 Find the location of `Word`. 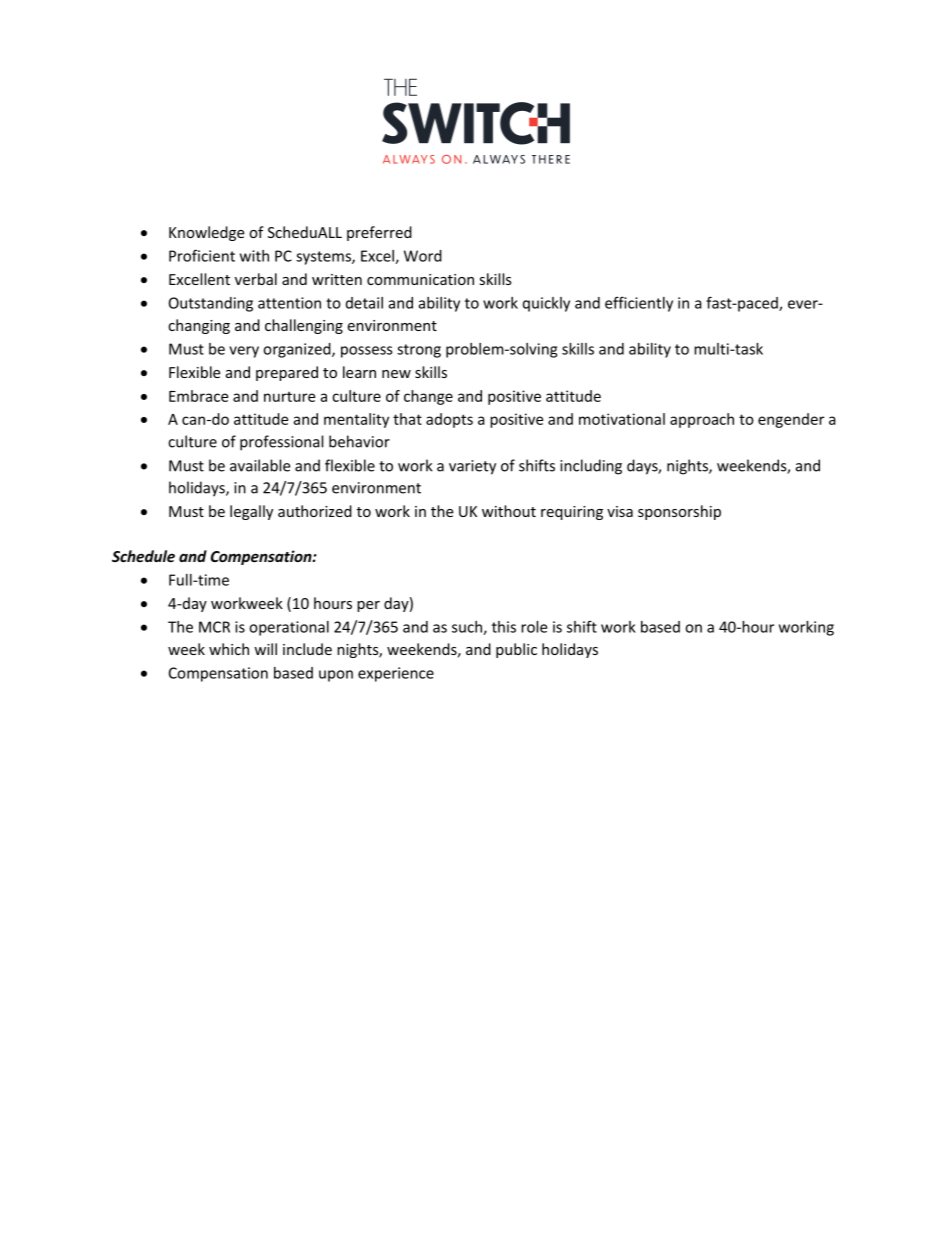

Word is located at coordinates (423, 256).
